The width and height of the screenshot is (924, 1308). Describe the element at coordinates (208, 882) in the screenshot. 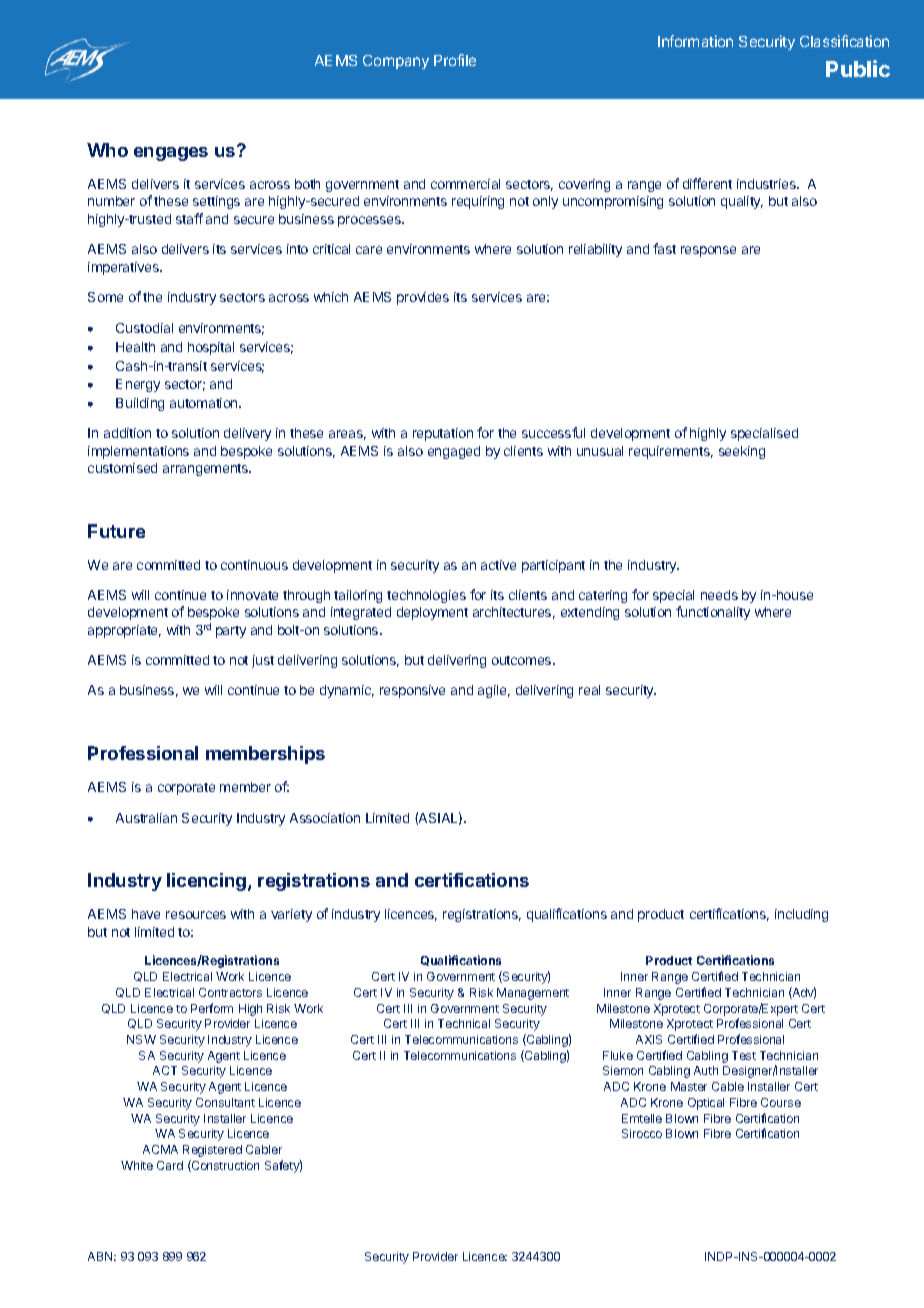

I see `licencing` at that location.
